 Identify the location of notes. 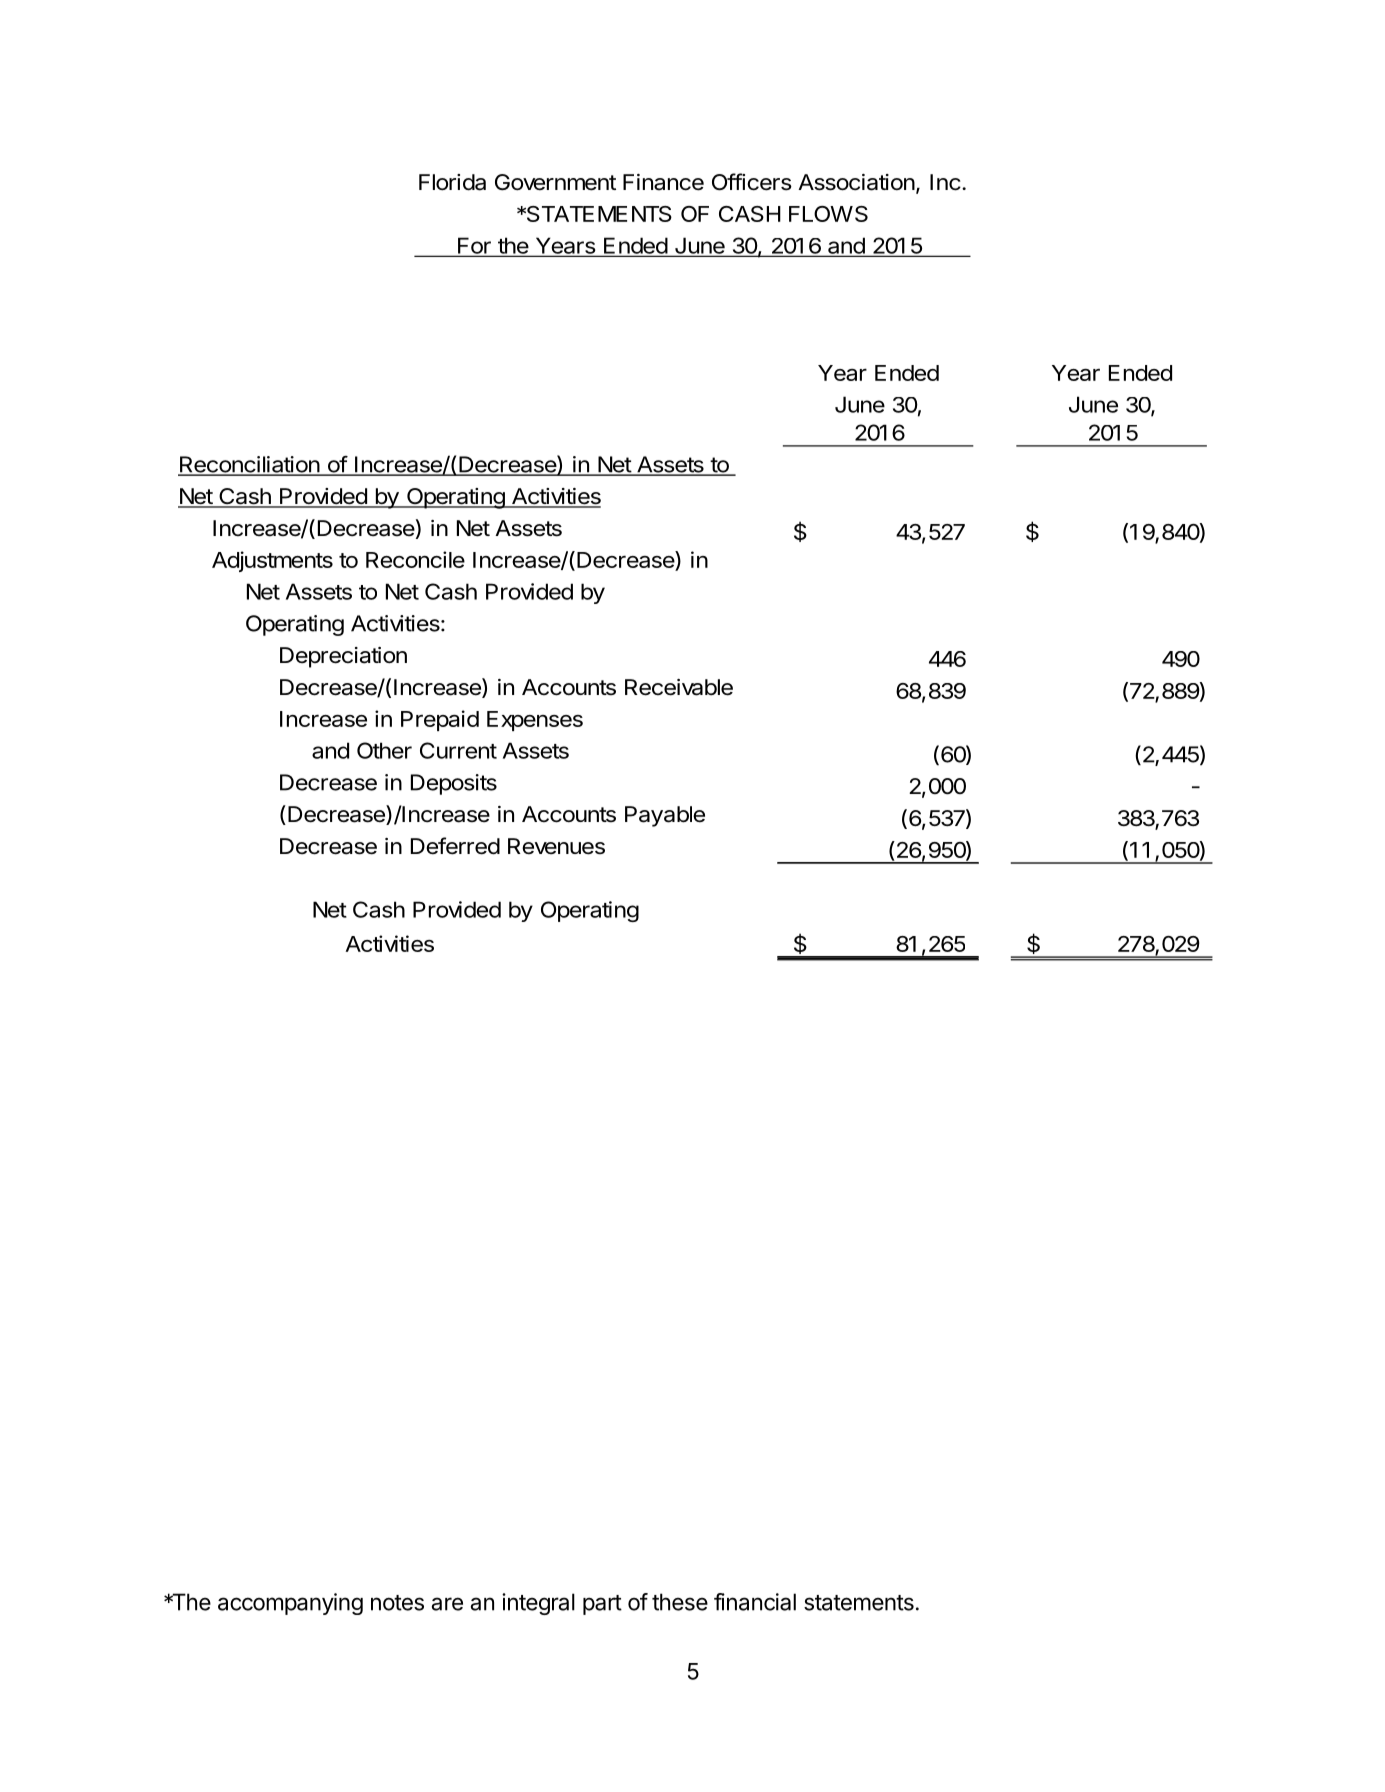
(397, 1603).
